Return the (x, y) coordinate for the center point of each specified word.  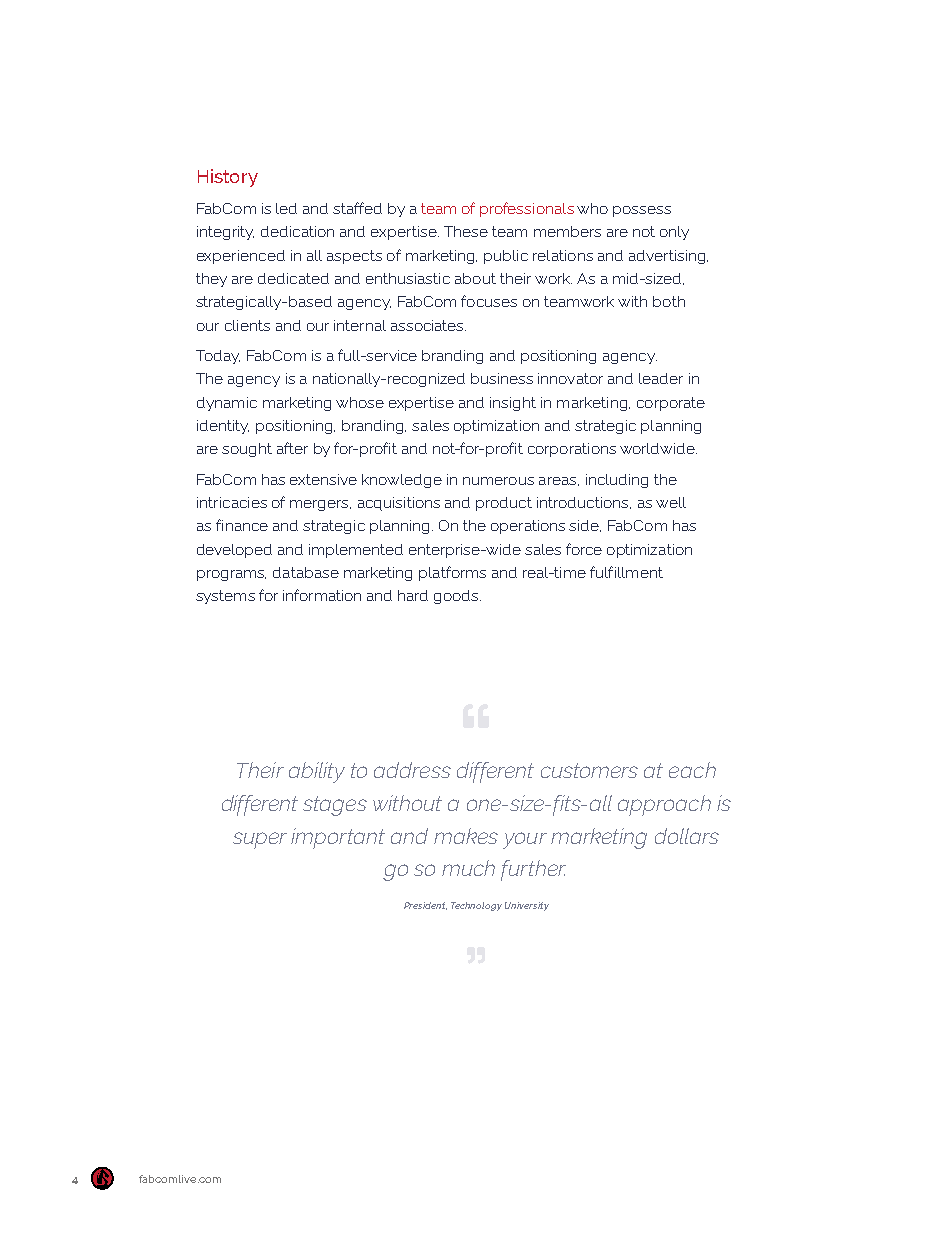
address (412, 770)
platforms (452, 573)
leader (661, 378)
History (228, 178)
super (260, 840)
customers (589, 770)
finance (242, 525)
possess (642, 211)
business (502, 378)
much (468, 868)
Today (218, 357)
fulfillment (626, 572)
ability (317, 772)
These (466, 231)
